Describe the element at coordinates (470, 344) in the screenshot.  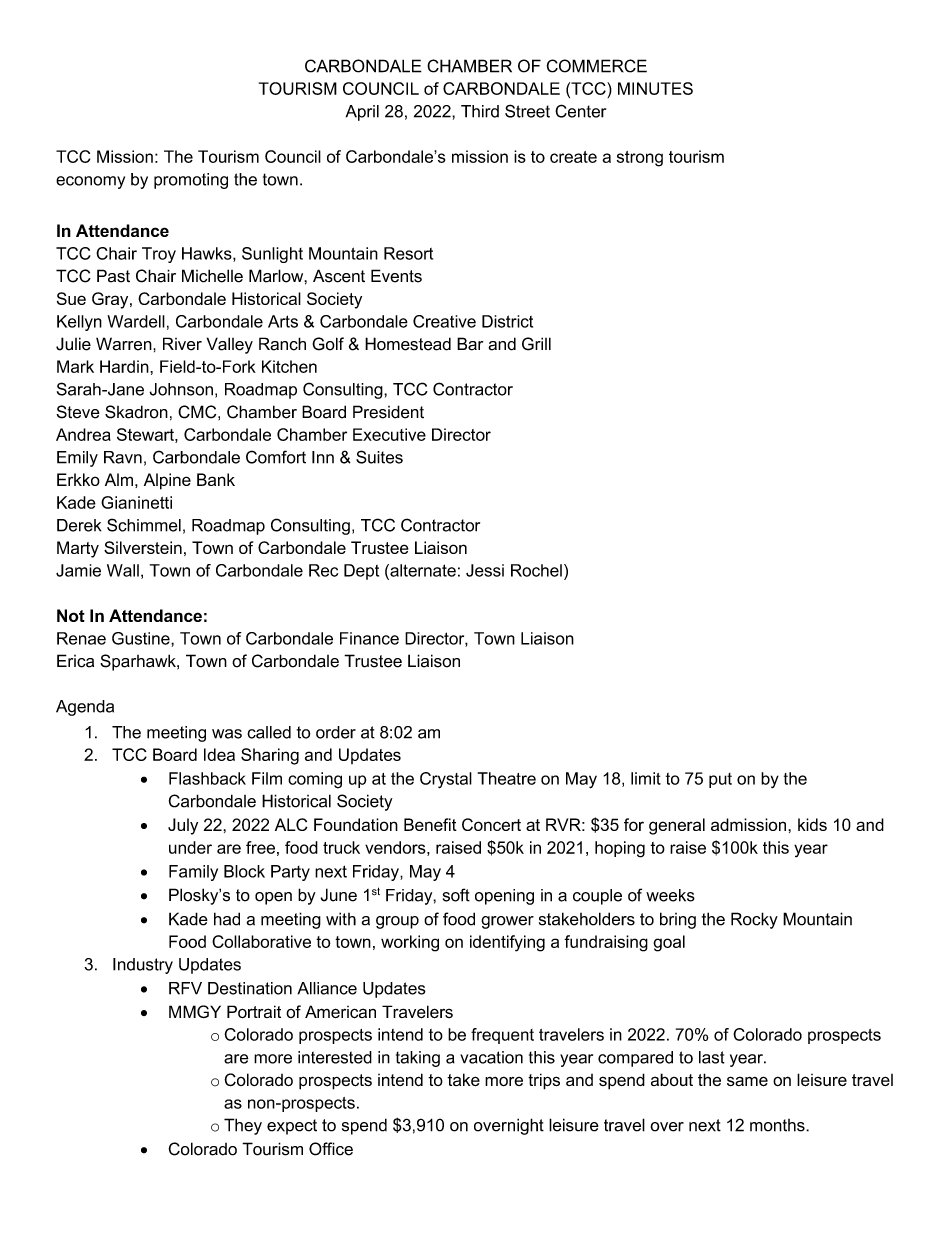
I see `Bar` at that location.
